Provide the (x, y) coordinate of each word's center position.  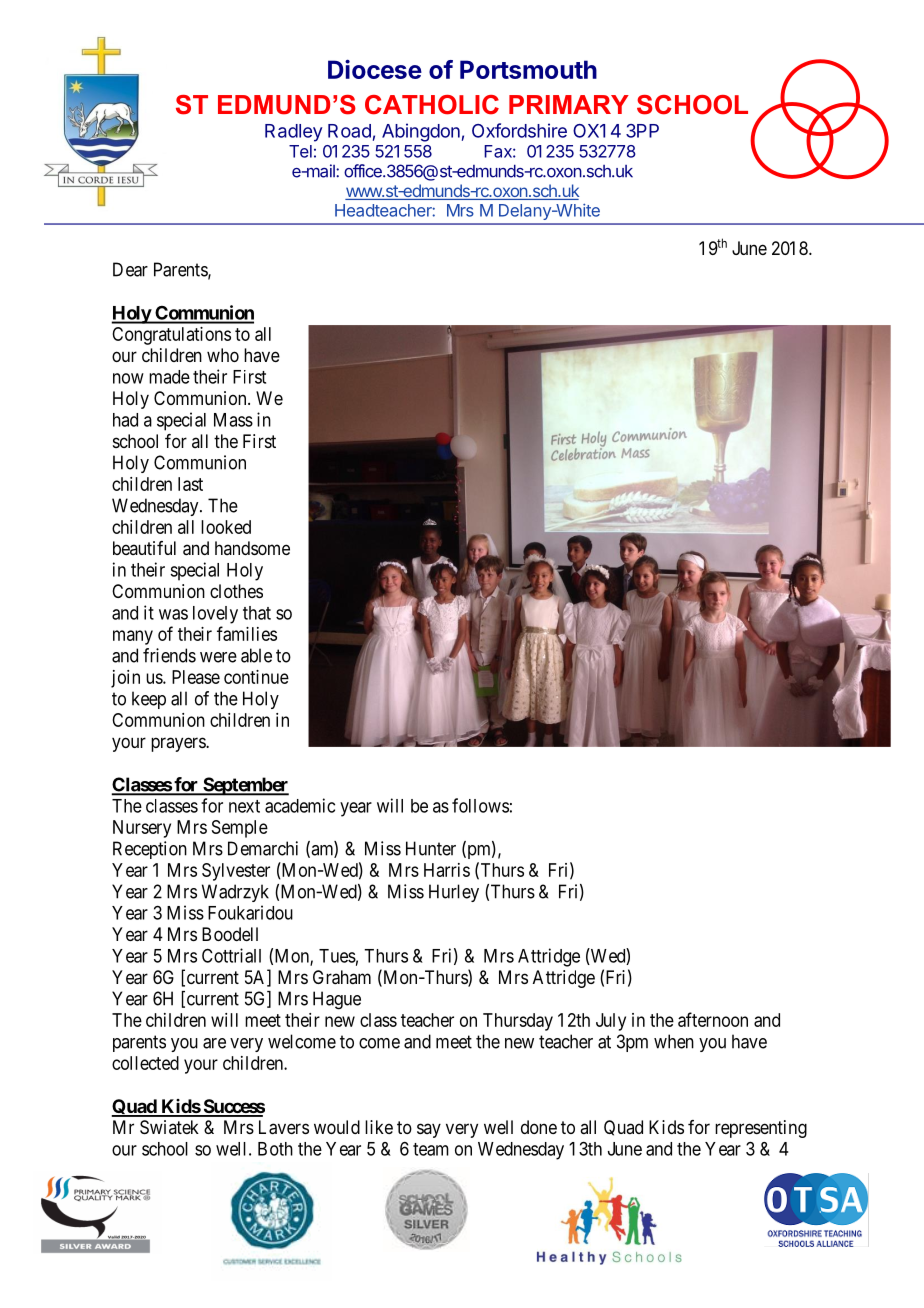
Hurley (454, 893)
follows (480, 805)
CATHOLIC (432, 105)
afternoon (713, 1019)
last (190, 484)
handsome (252, 548)
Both (275, 1149)
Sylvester (236, 872)
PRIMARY (569, 104)
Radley (294, 133)
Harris (447, 870)
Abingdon (421, 132)
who (223, 355)
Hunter (431, 848)
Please (196, 677)
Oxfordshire (519, 130)
